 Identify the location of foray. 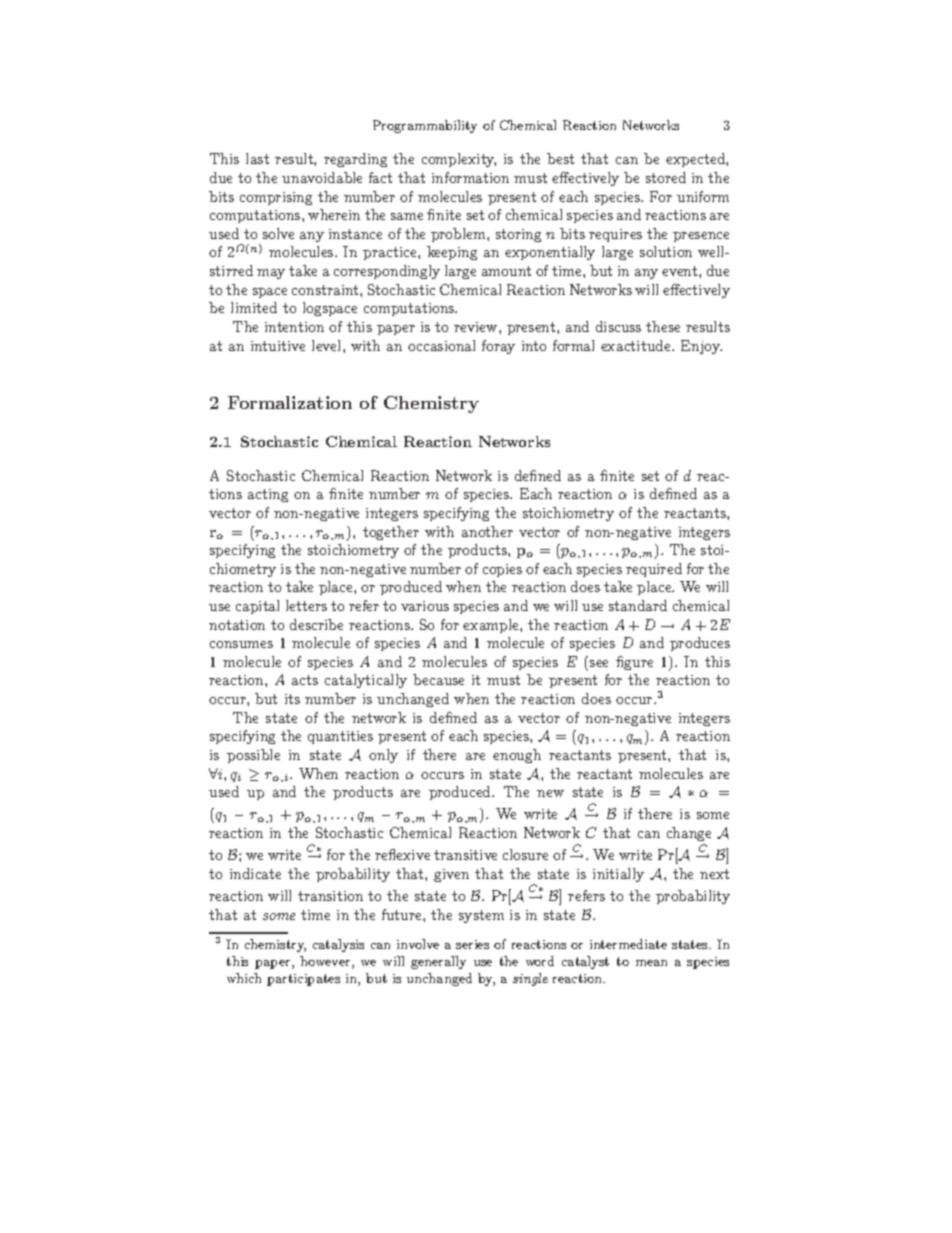
(498, 347).
